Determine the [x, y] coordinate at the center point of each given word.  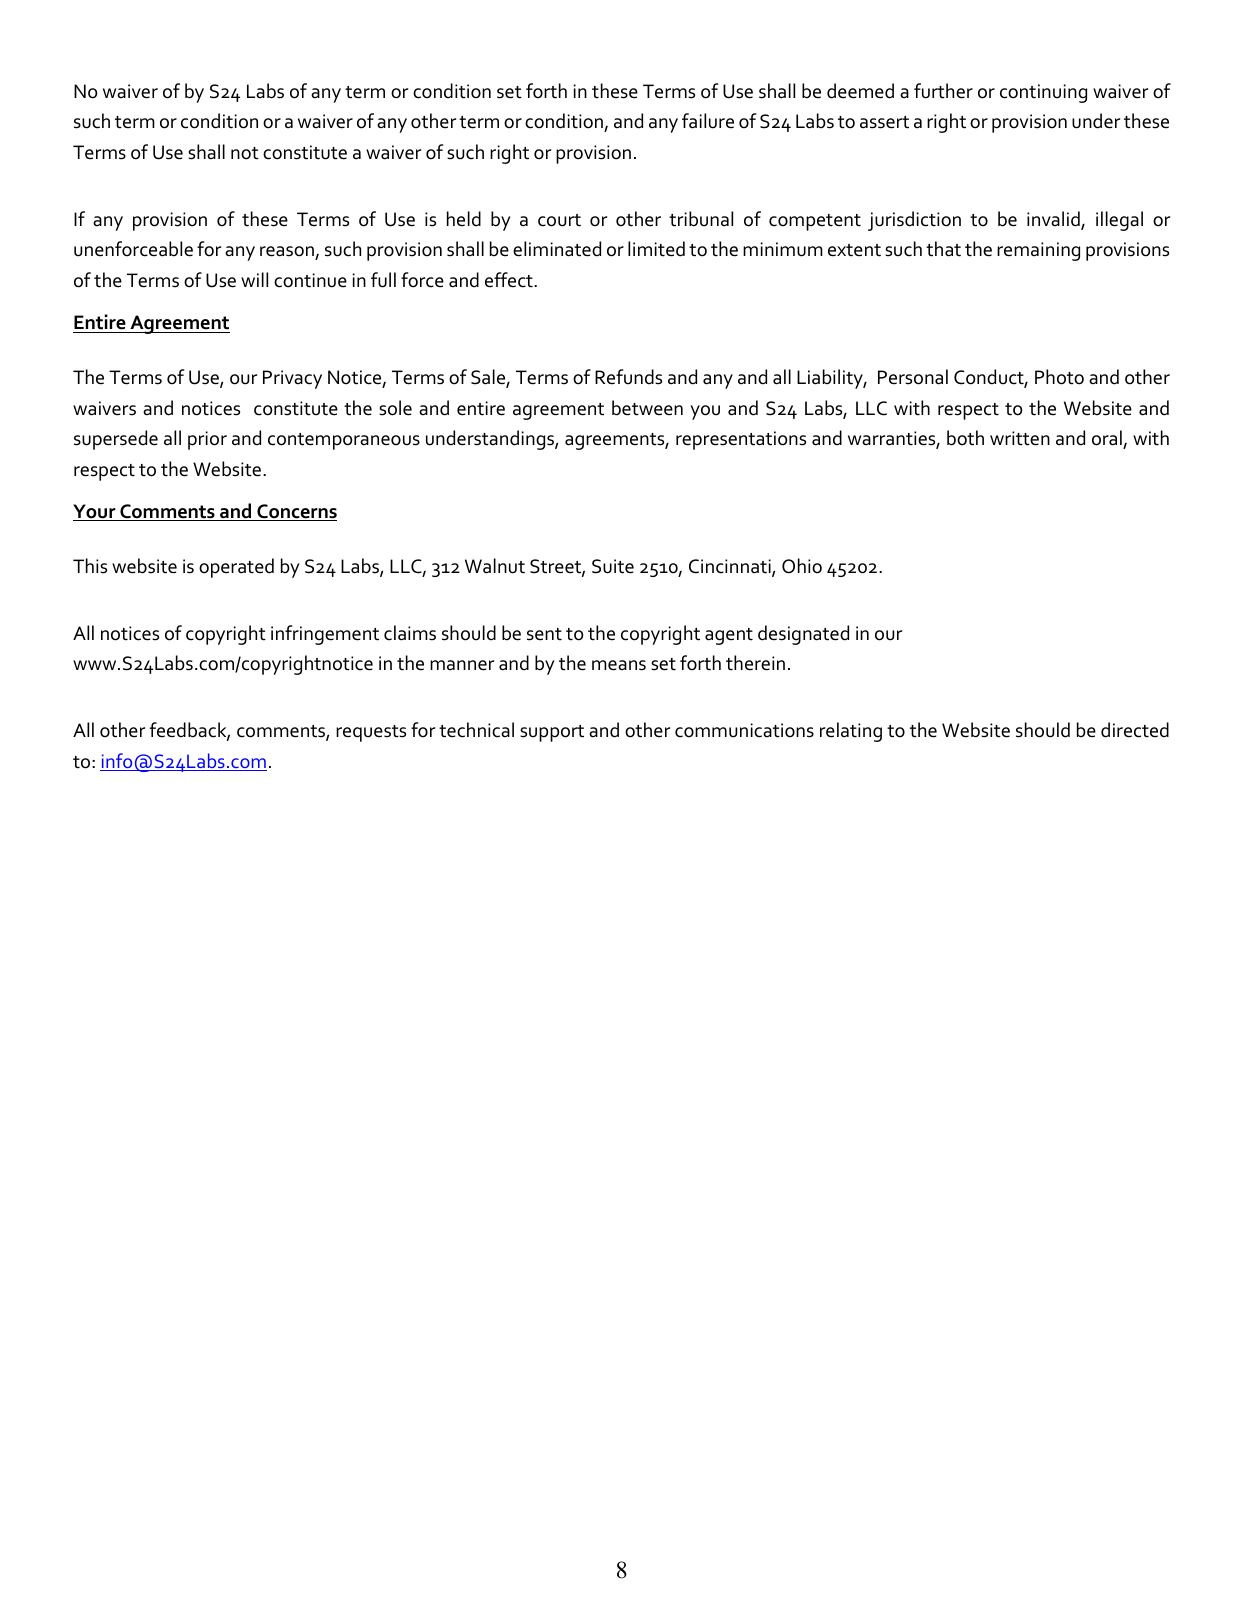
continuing [1043, 93]
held [464, 219]
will [254, 279]
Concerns [296, 512]
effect [510, 280]
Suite [613, 566]
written [1020, 438]
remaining [1038, 251]
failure [708, 121]
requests [371, 733]
